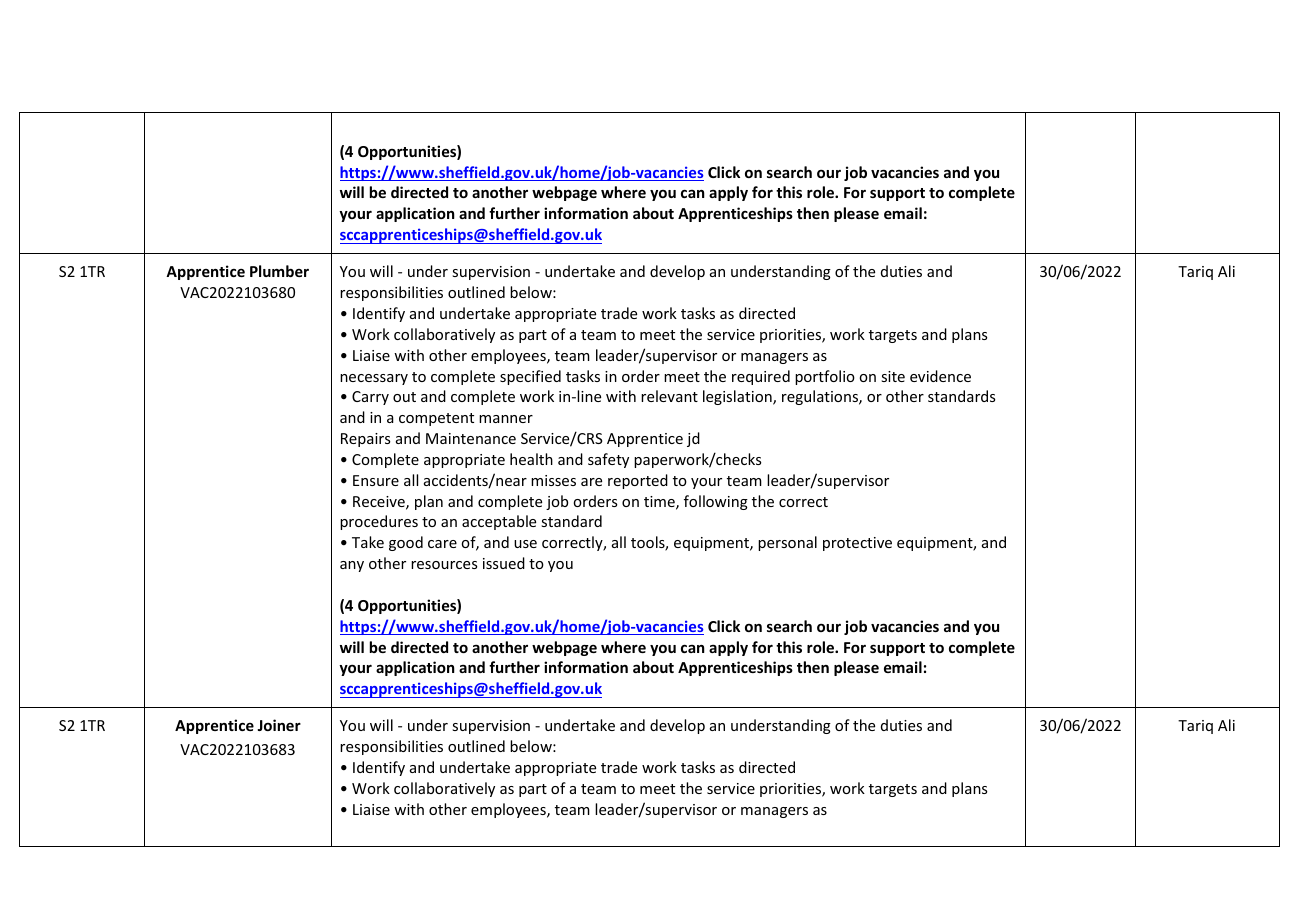 This document has height=924, width=1308. Describe the element at coordinates (504, 563) in the document. I see `issued` at that location.
